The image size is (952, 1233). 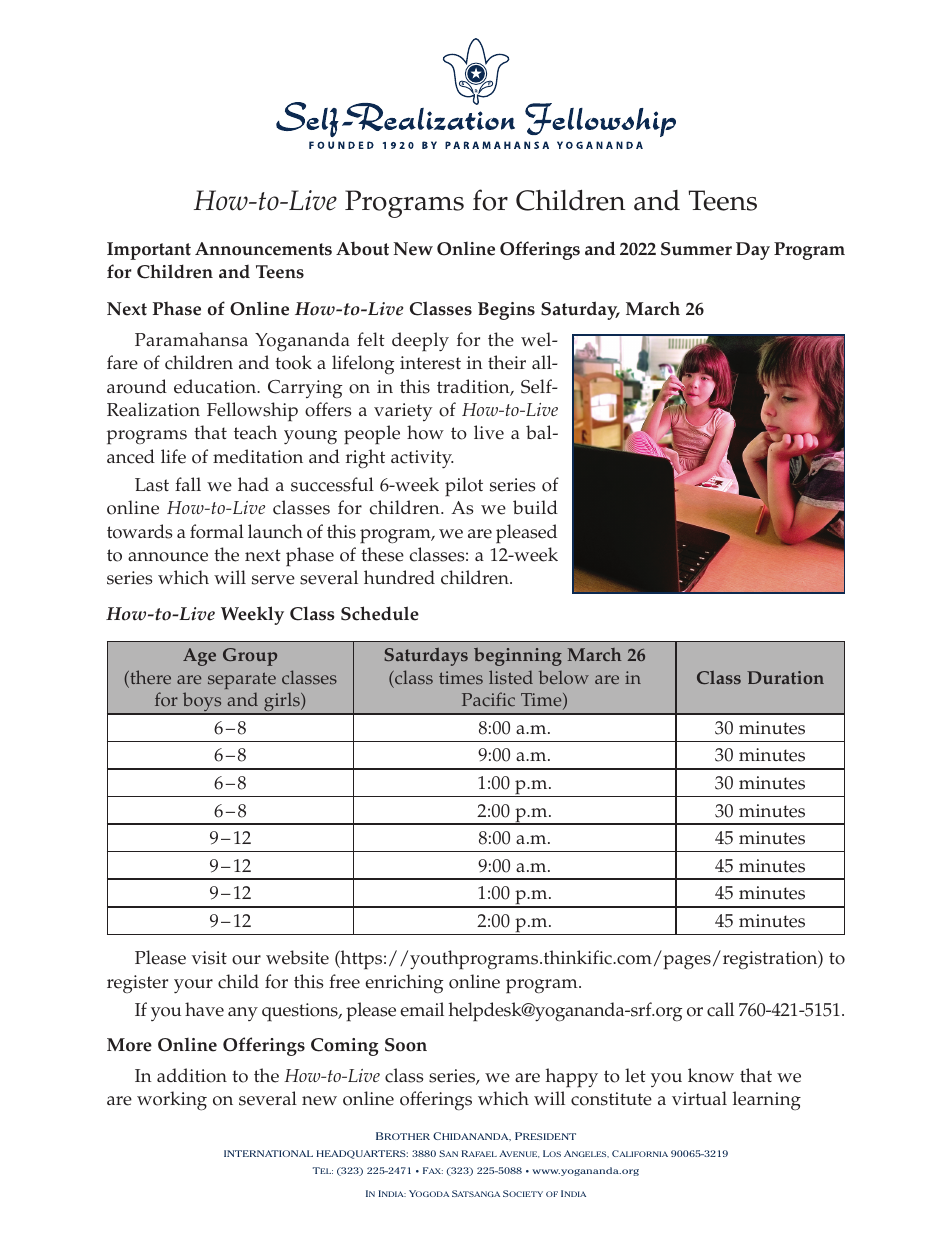 I want to click on Pacific, so click(x=488, y=699).
